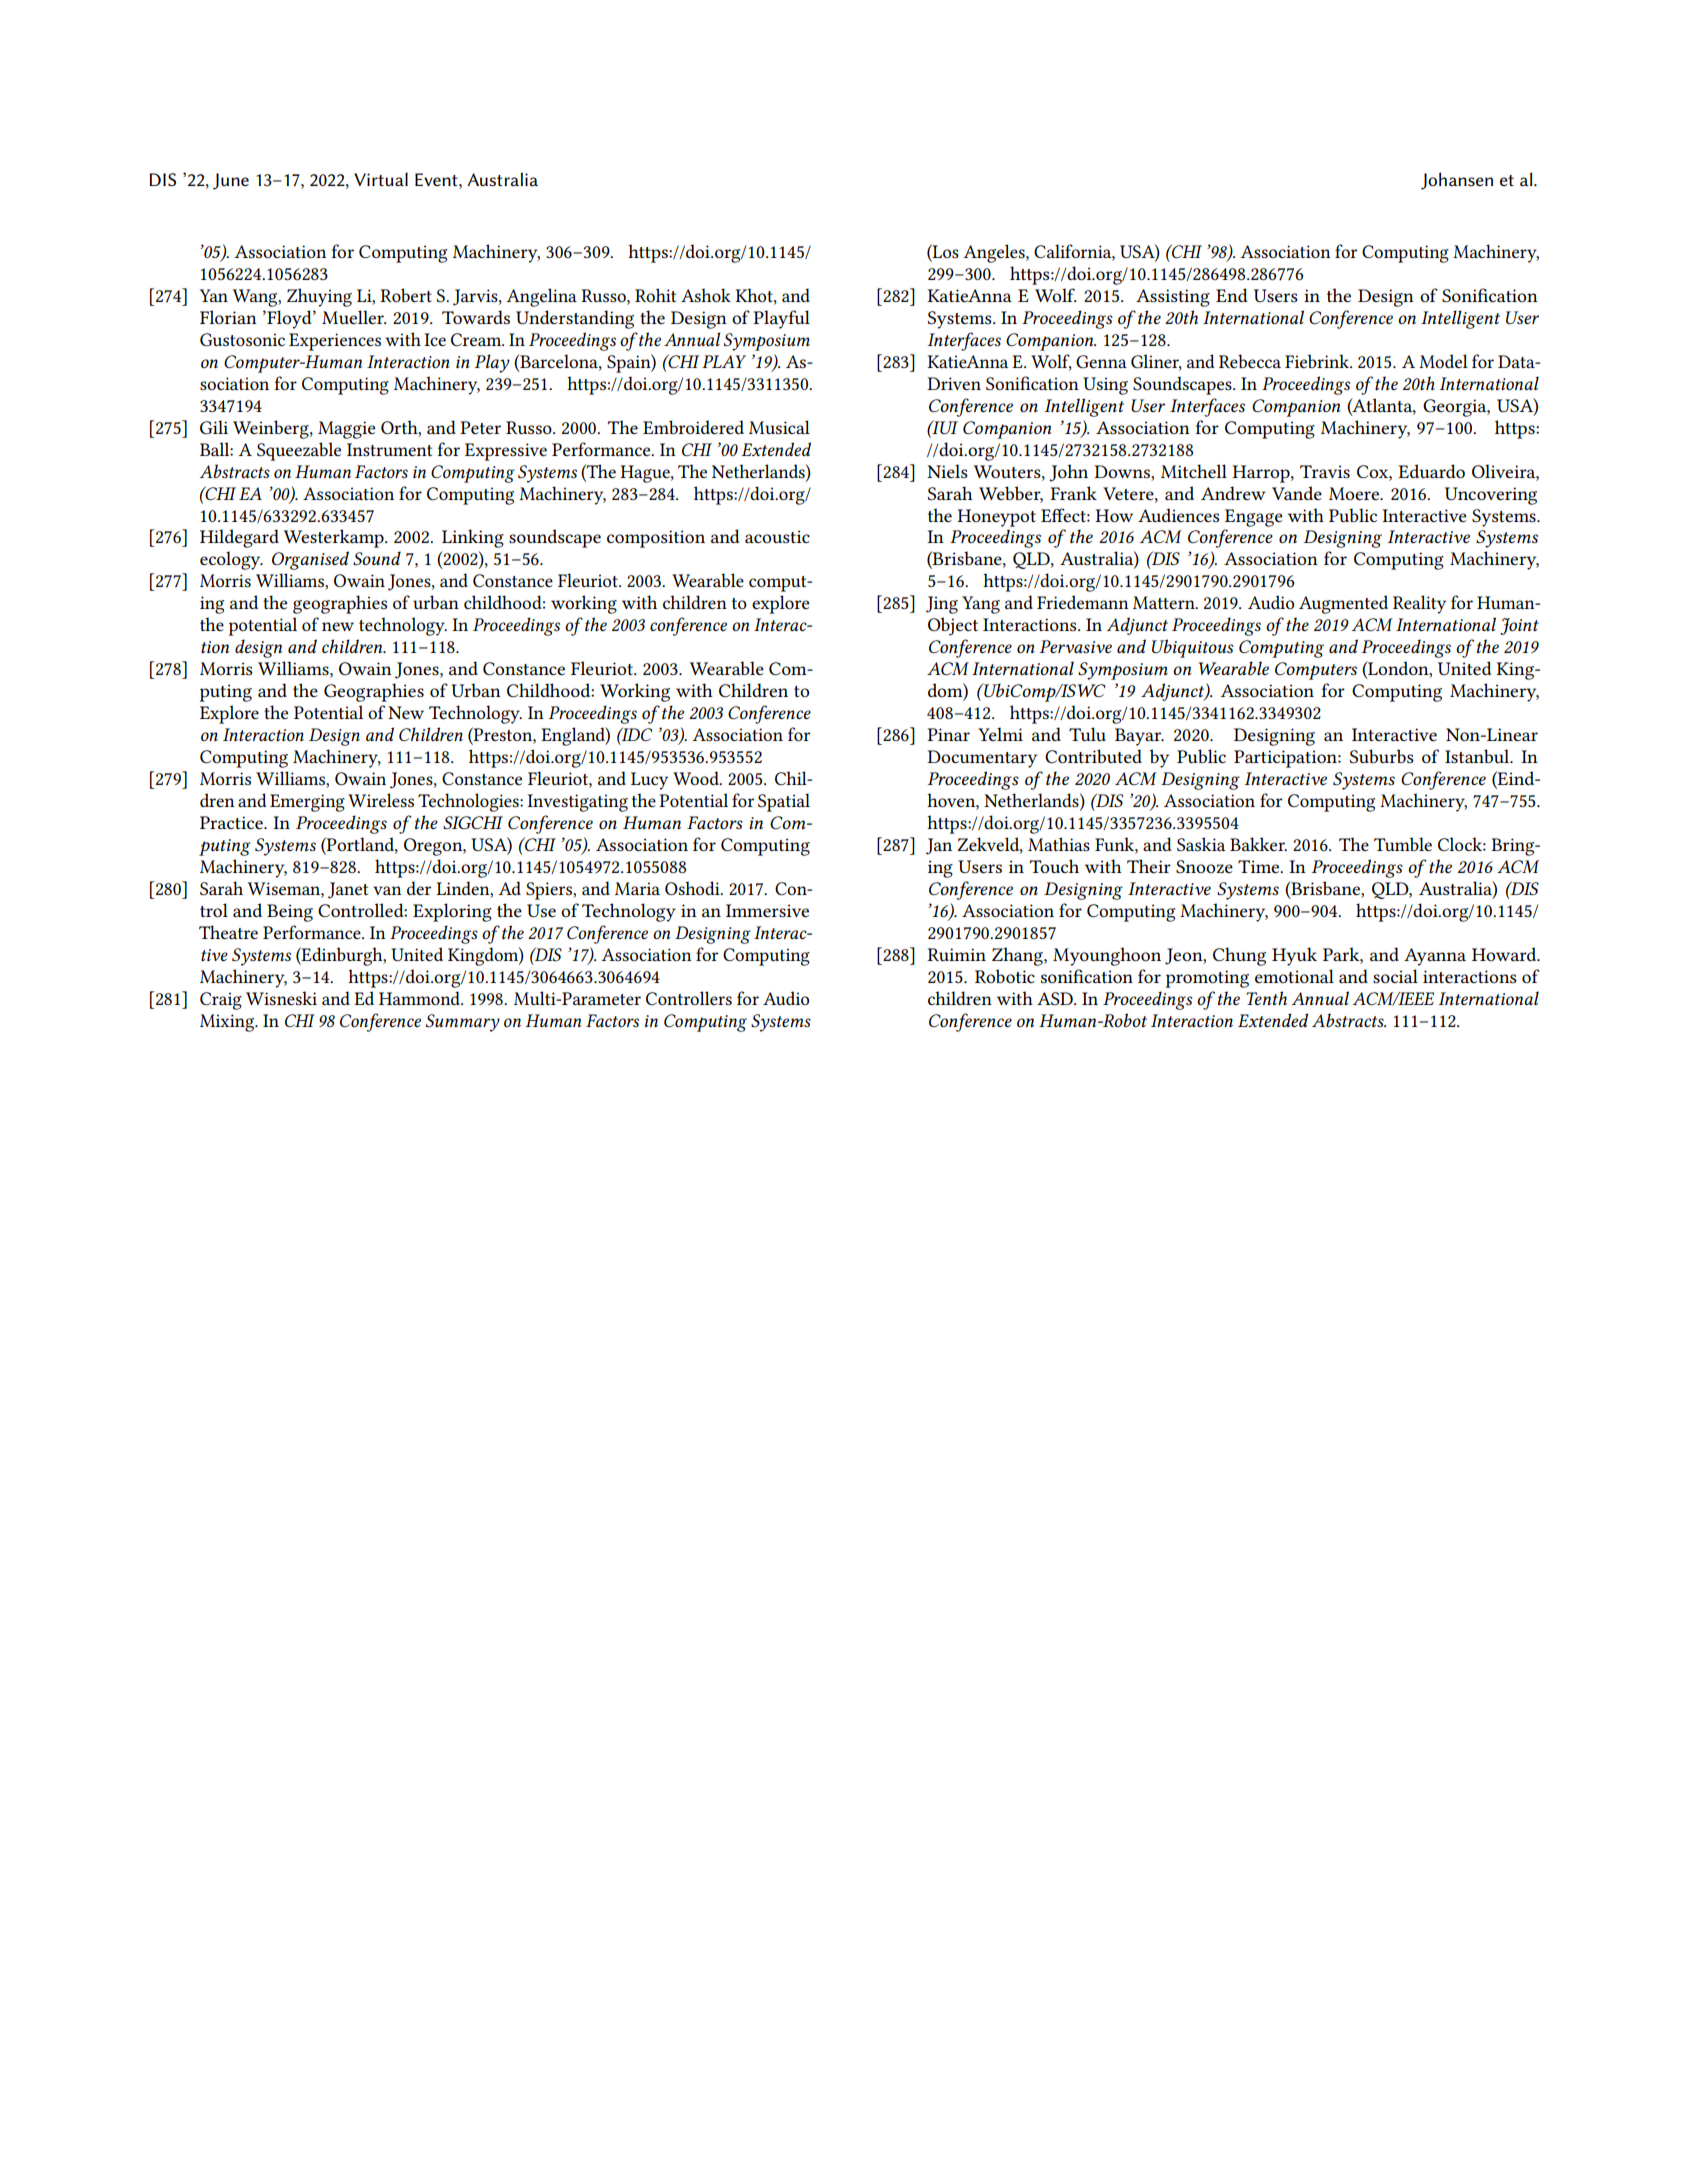  Describe the element at coordinates (1325, 471) in the document. I see `Travis` at that location.
